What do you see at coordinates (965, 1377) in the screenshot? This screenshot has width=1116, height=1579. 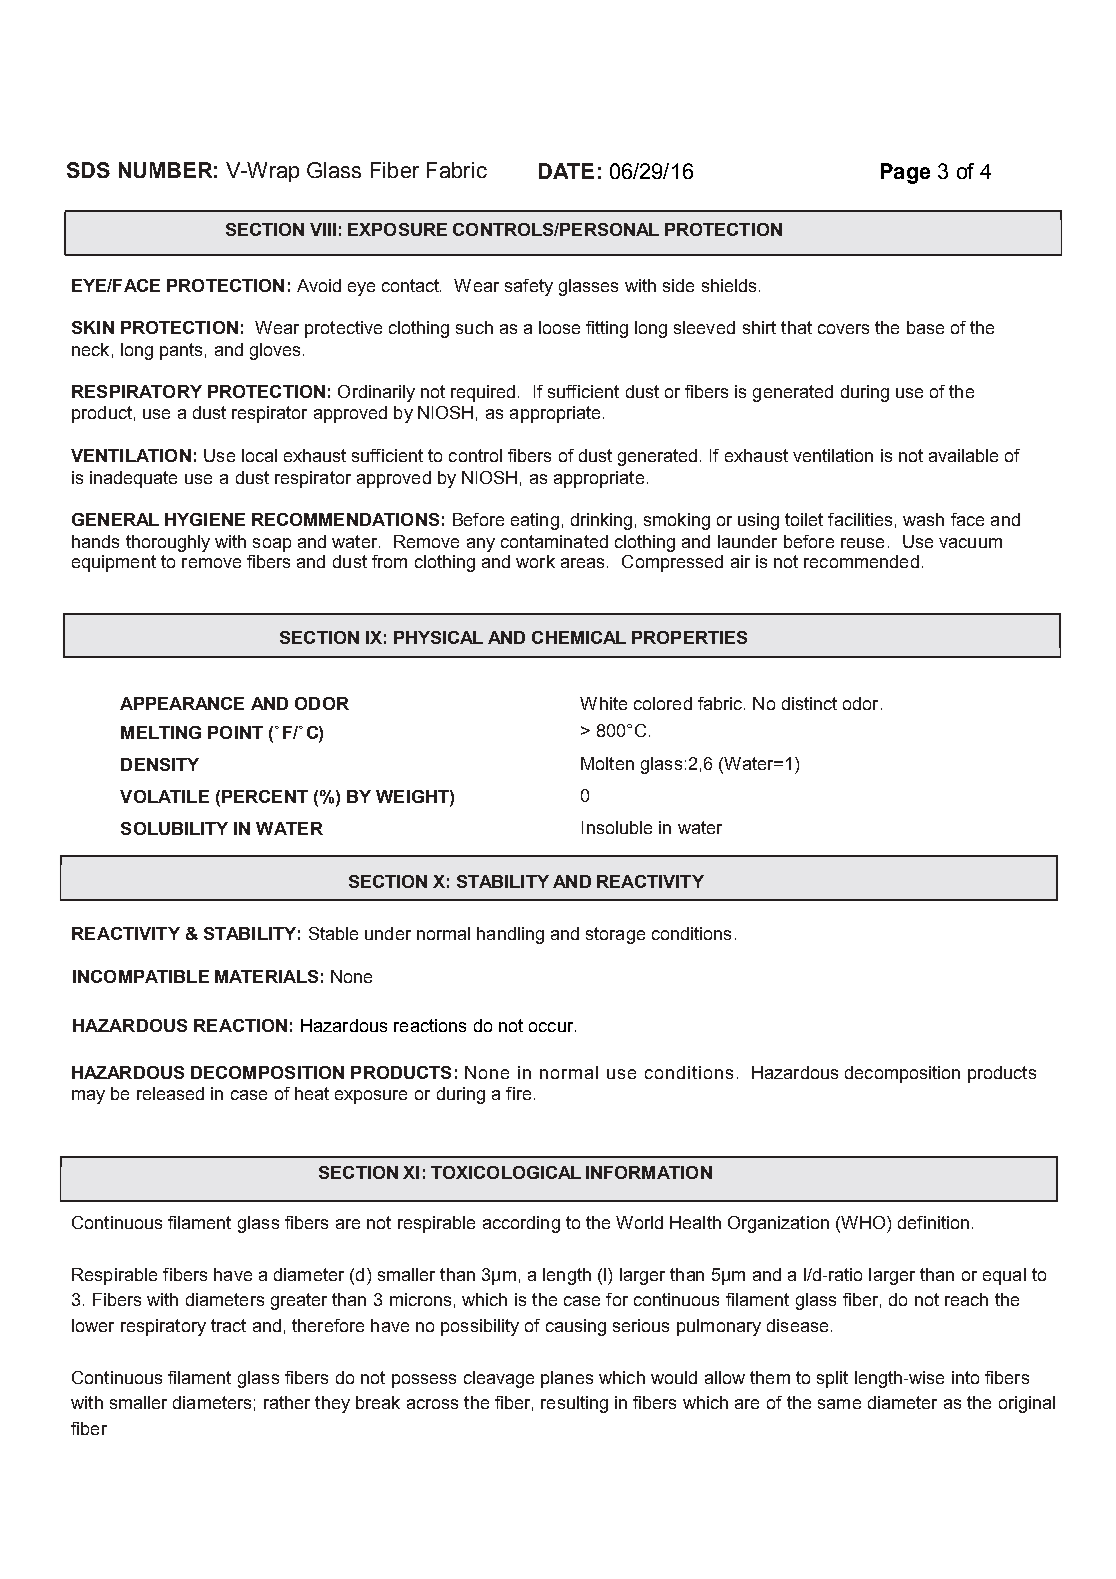 I see `into` at bounding box center [965, 1377].
